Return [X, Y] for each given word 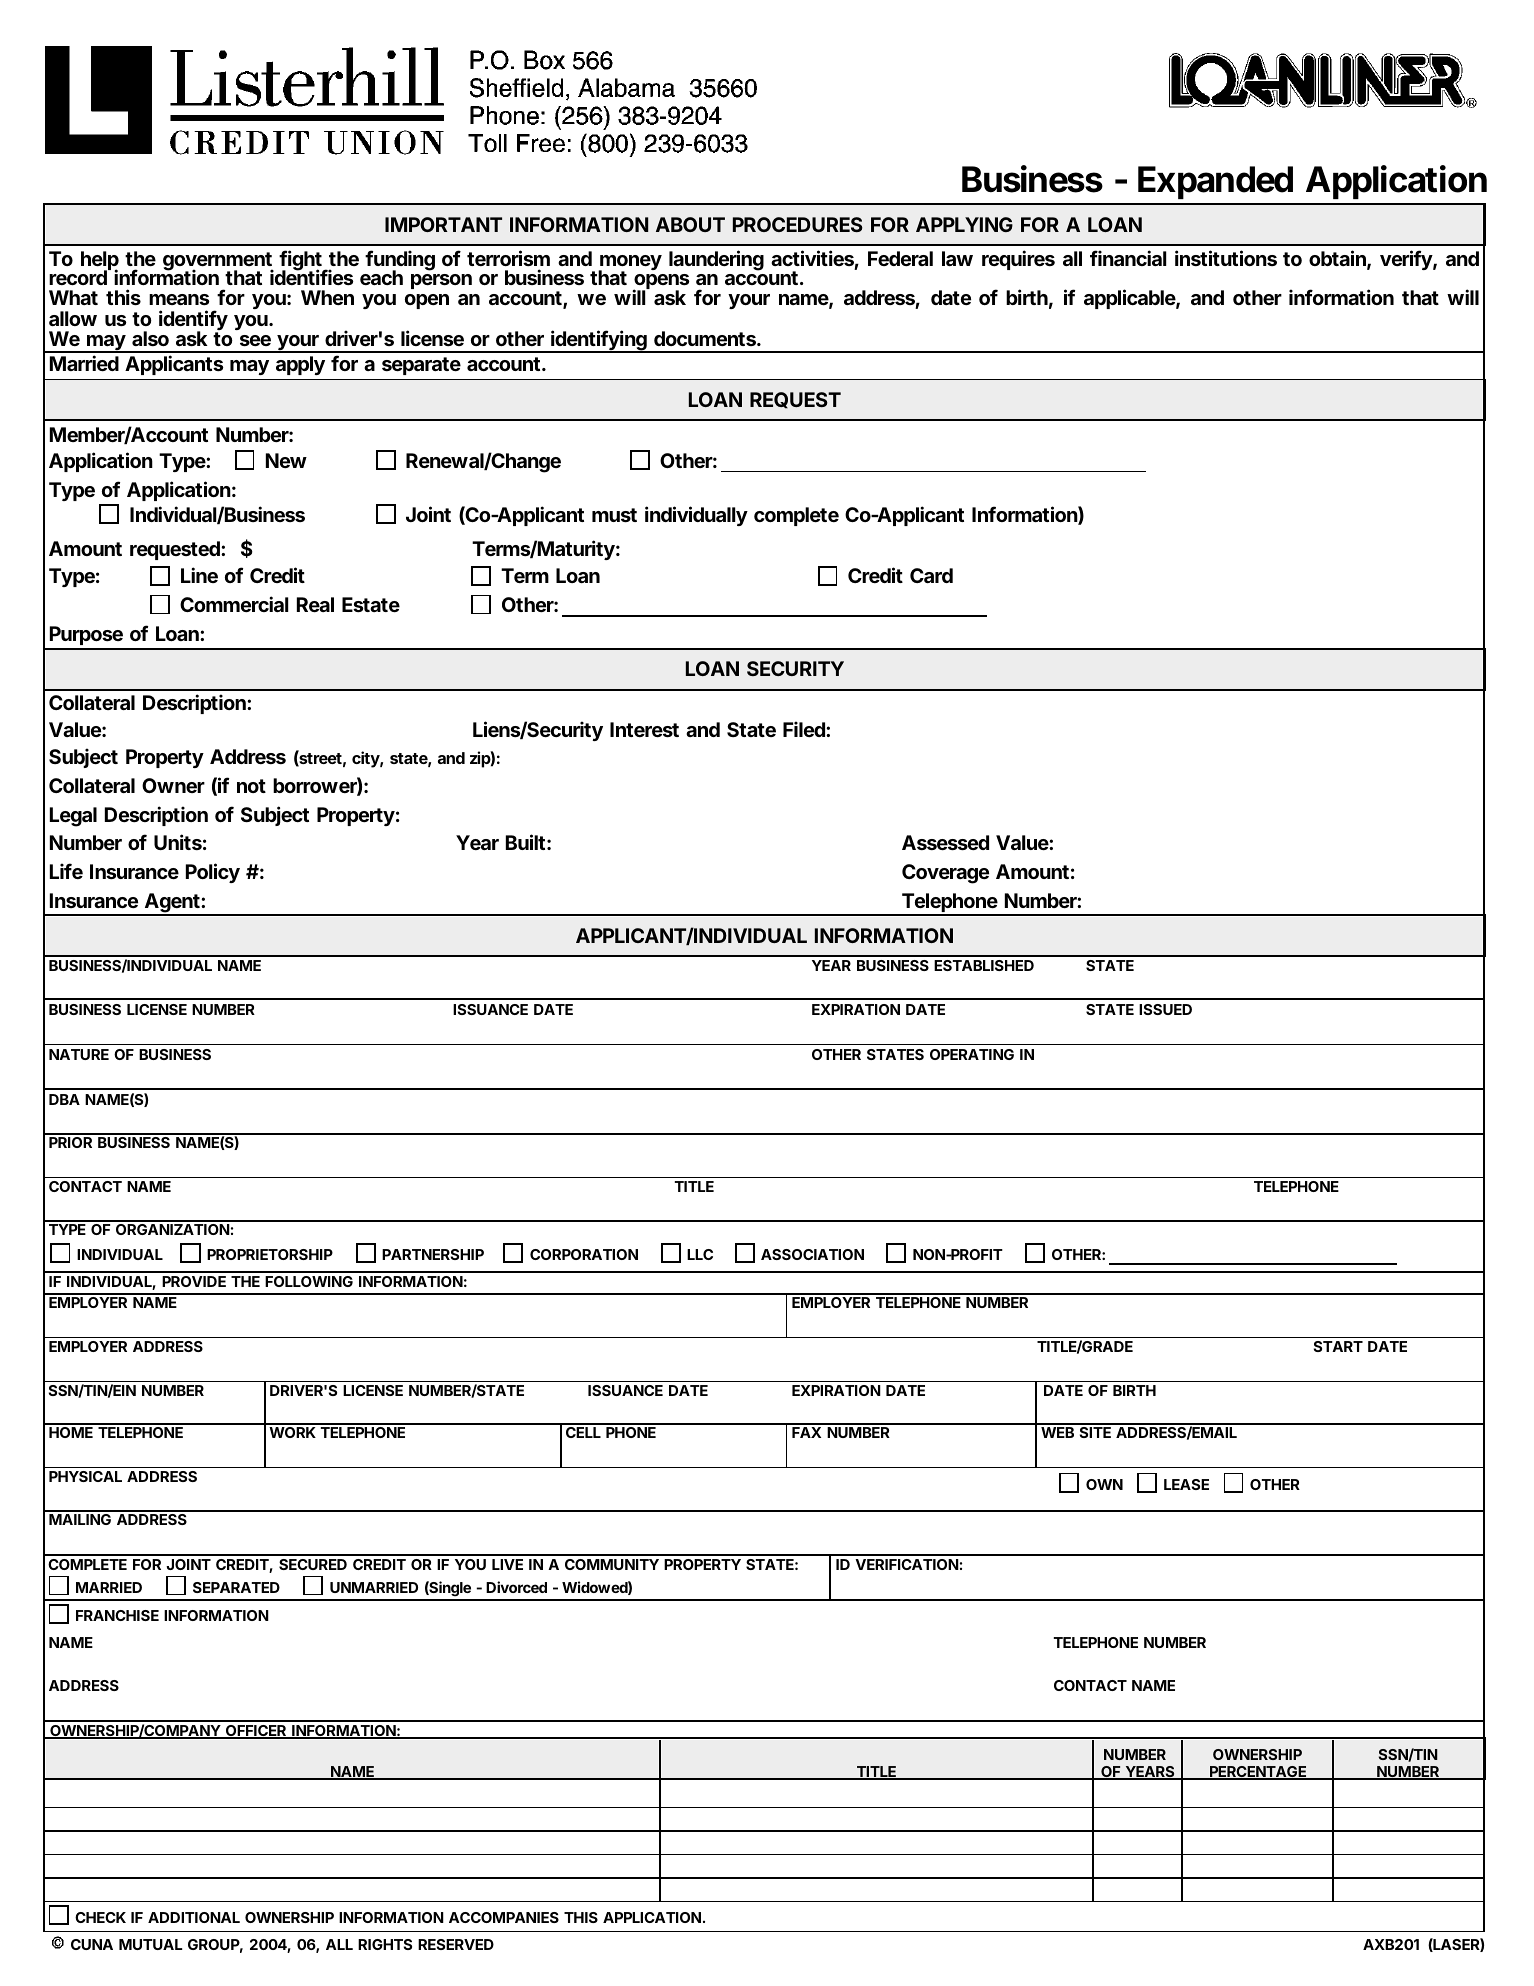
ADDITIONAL [194, 1917]
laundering [716, 260]
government [218, 262]
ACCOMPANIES [504, 1917]
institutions [1226, 258]
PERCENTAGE [1258, 1773]
